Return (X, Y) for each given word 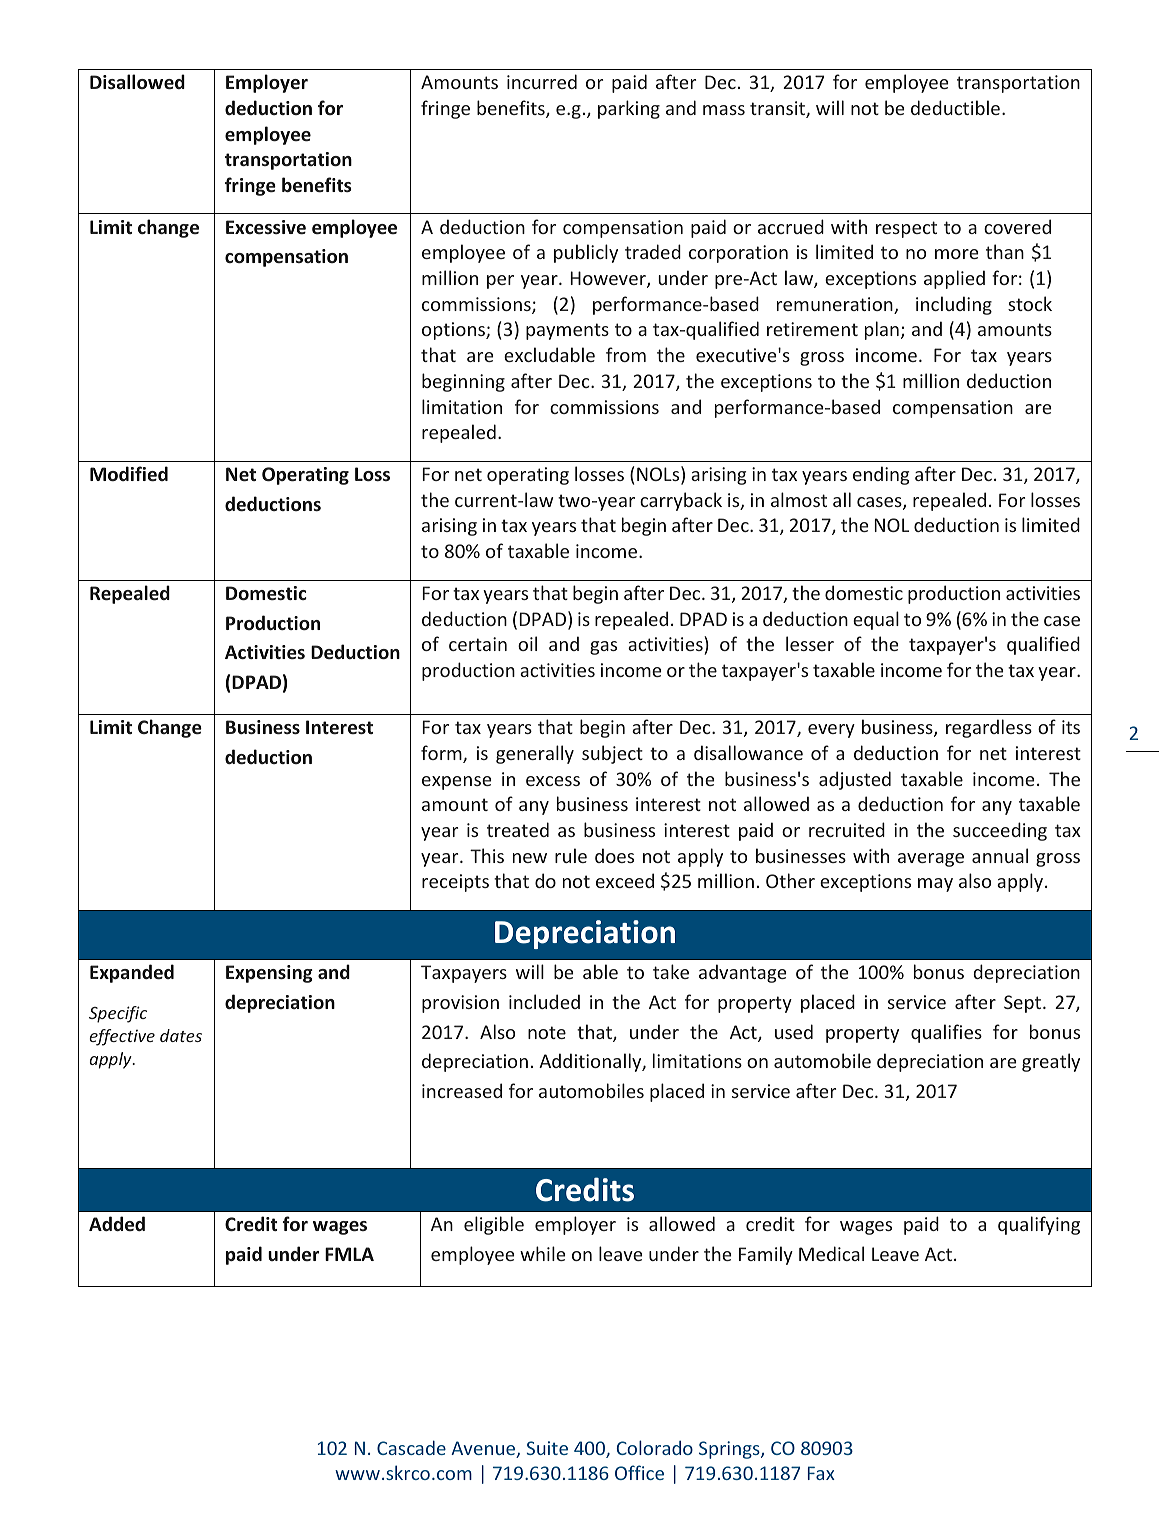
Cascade (411, 1447)
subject (612, 754)
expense (456, 783)
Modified (129, 473)
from (626, 354)
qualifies (946, 1033)
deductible (955, 107)
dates (181, 1035)
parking (629, 109)
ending (881, 475)
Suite (547, 1448)
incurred (542, 81)
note (547, 1032)
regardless (989, 728)
